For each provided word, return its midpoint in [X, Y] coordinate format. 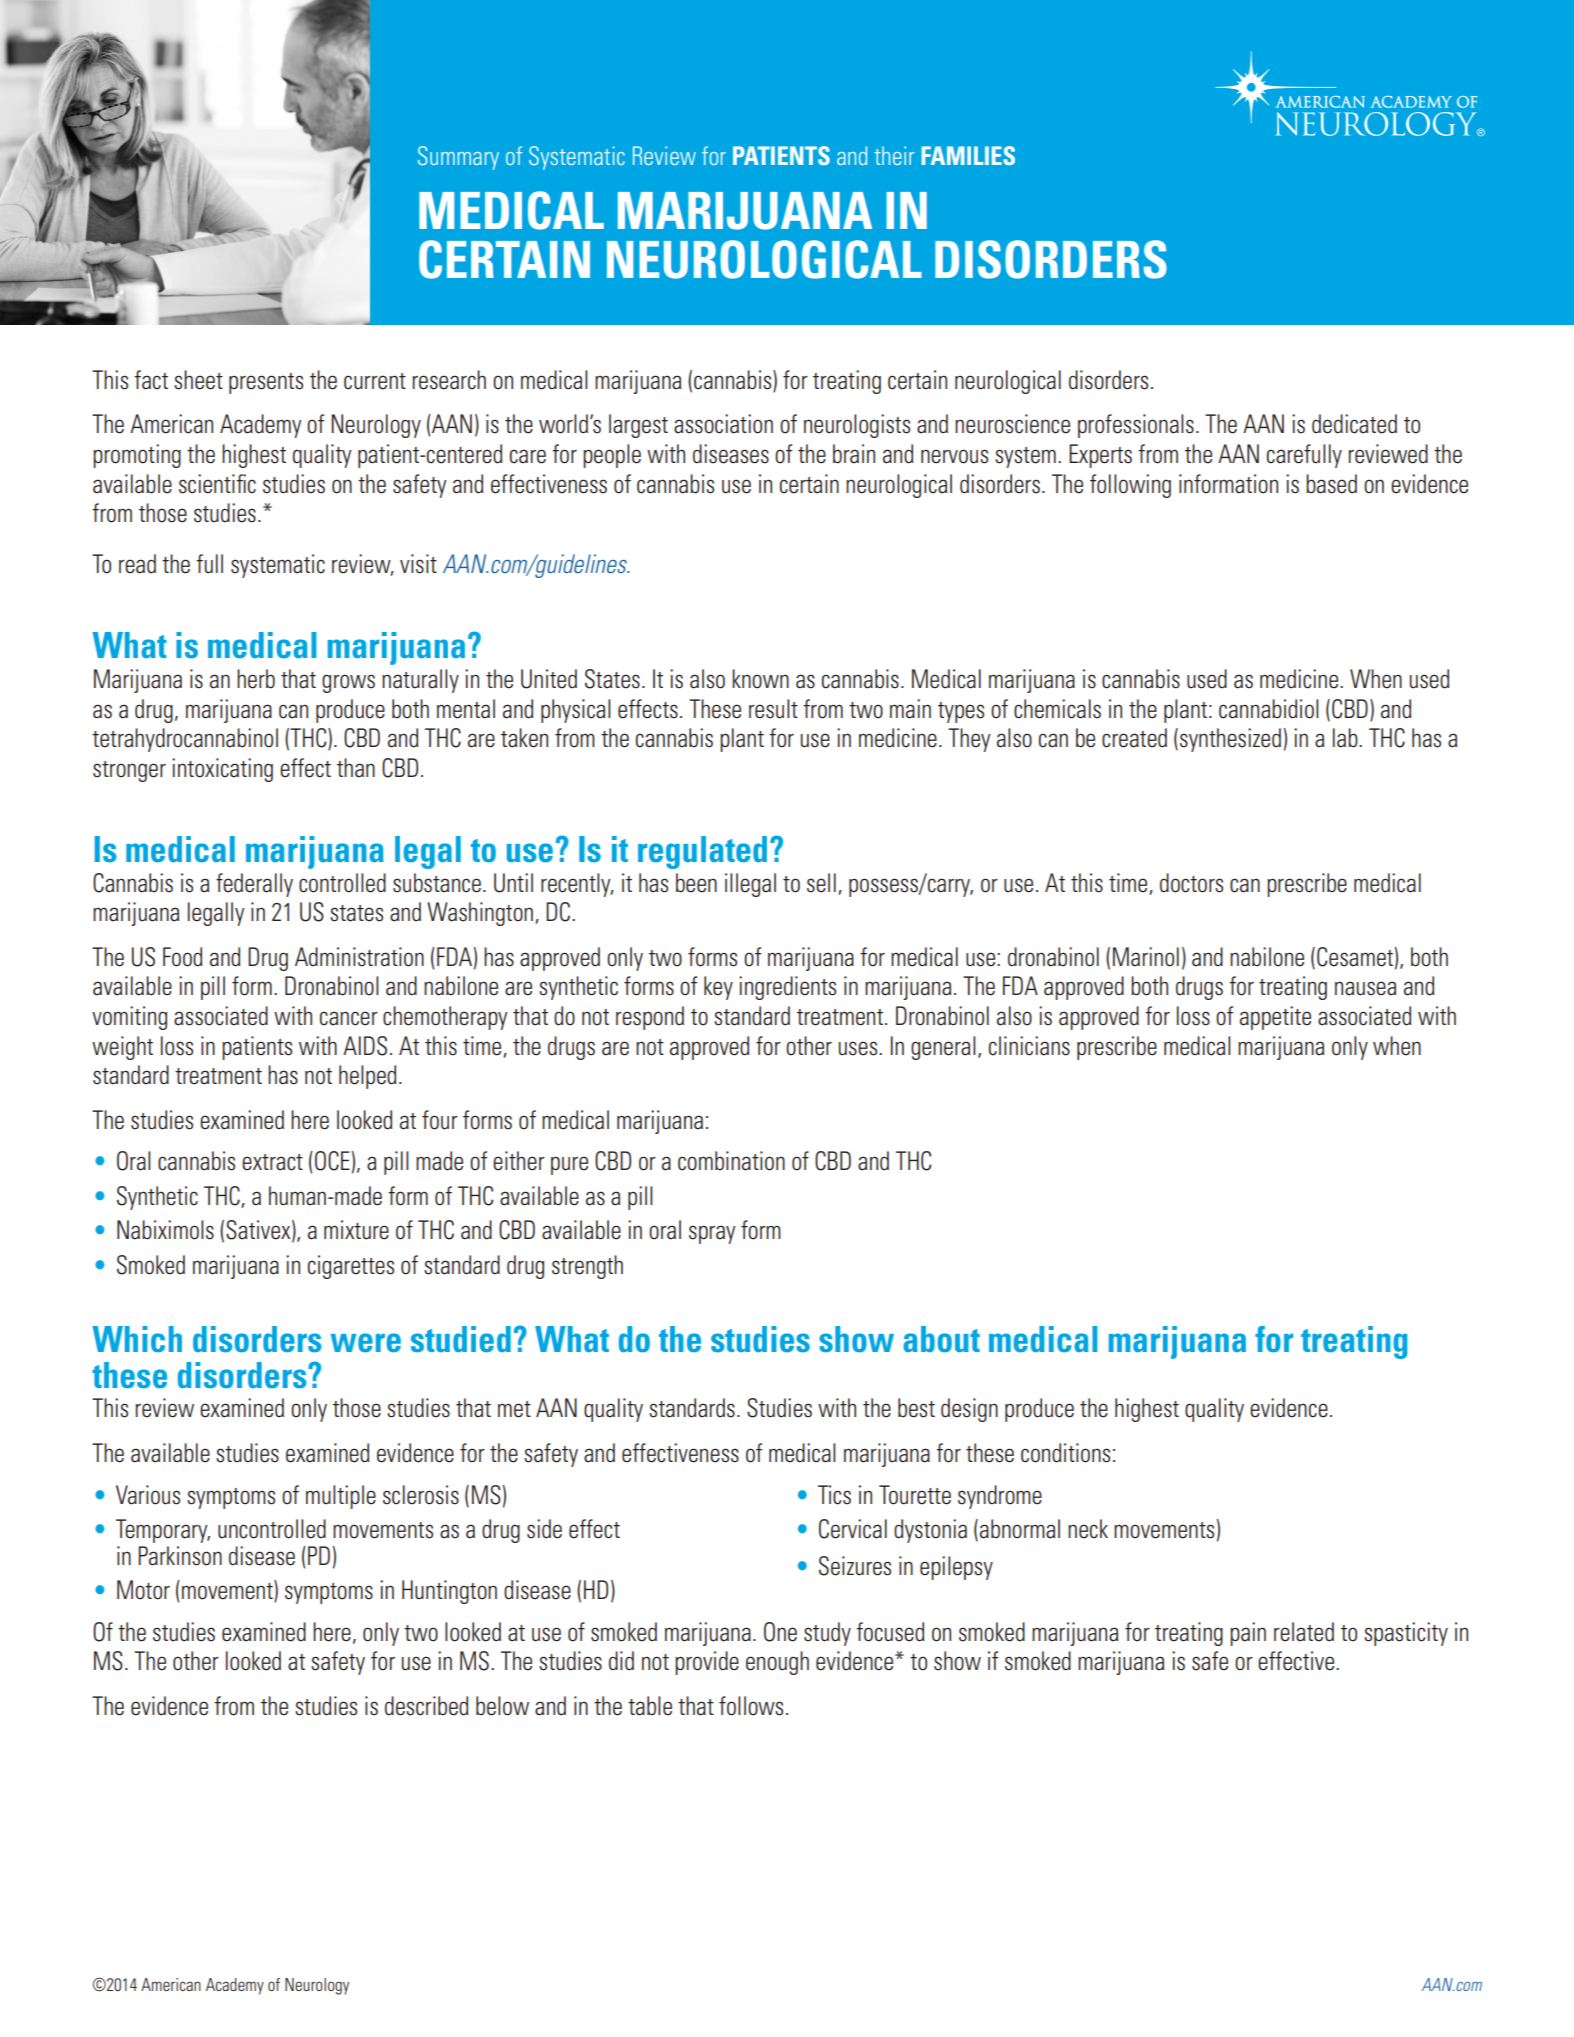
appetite [1275, 1018]
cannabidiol [1269, 709]
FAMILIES [968, 155]
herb [256, 679]
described [426, 1706]
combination [731, 1161]
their [894, 155]
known [760, 679]
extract [272, 1162]
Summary [458, 158]
